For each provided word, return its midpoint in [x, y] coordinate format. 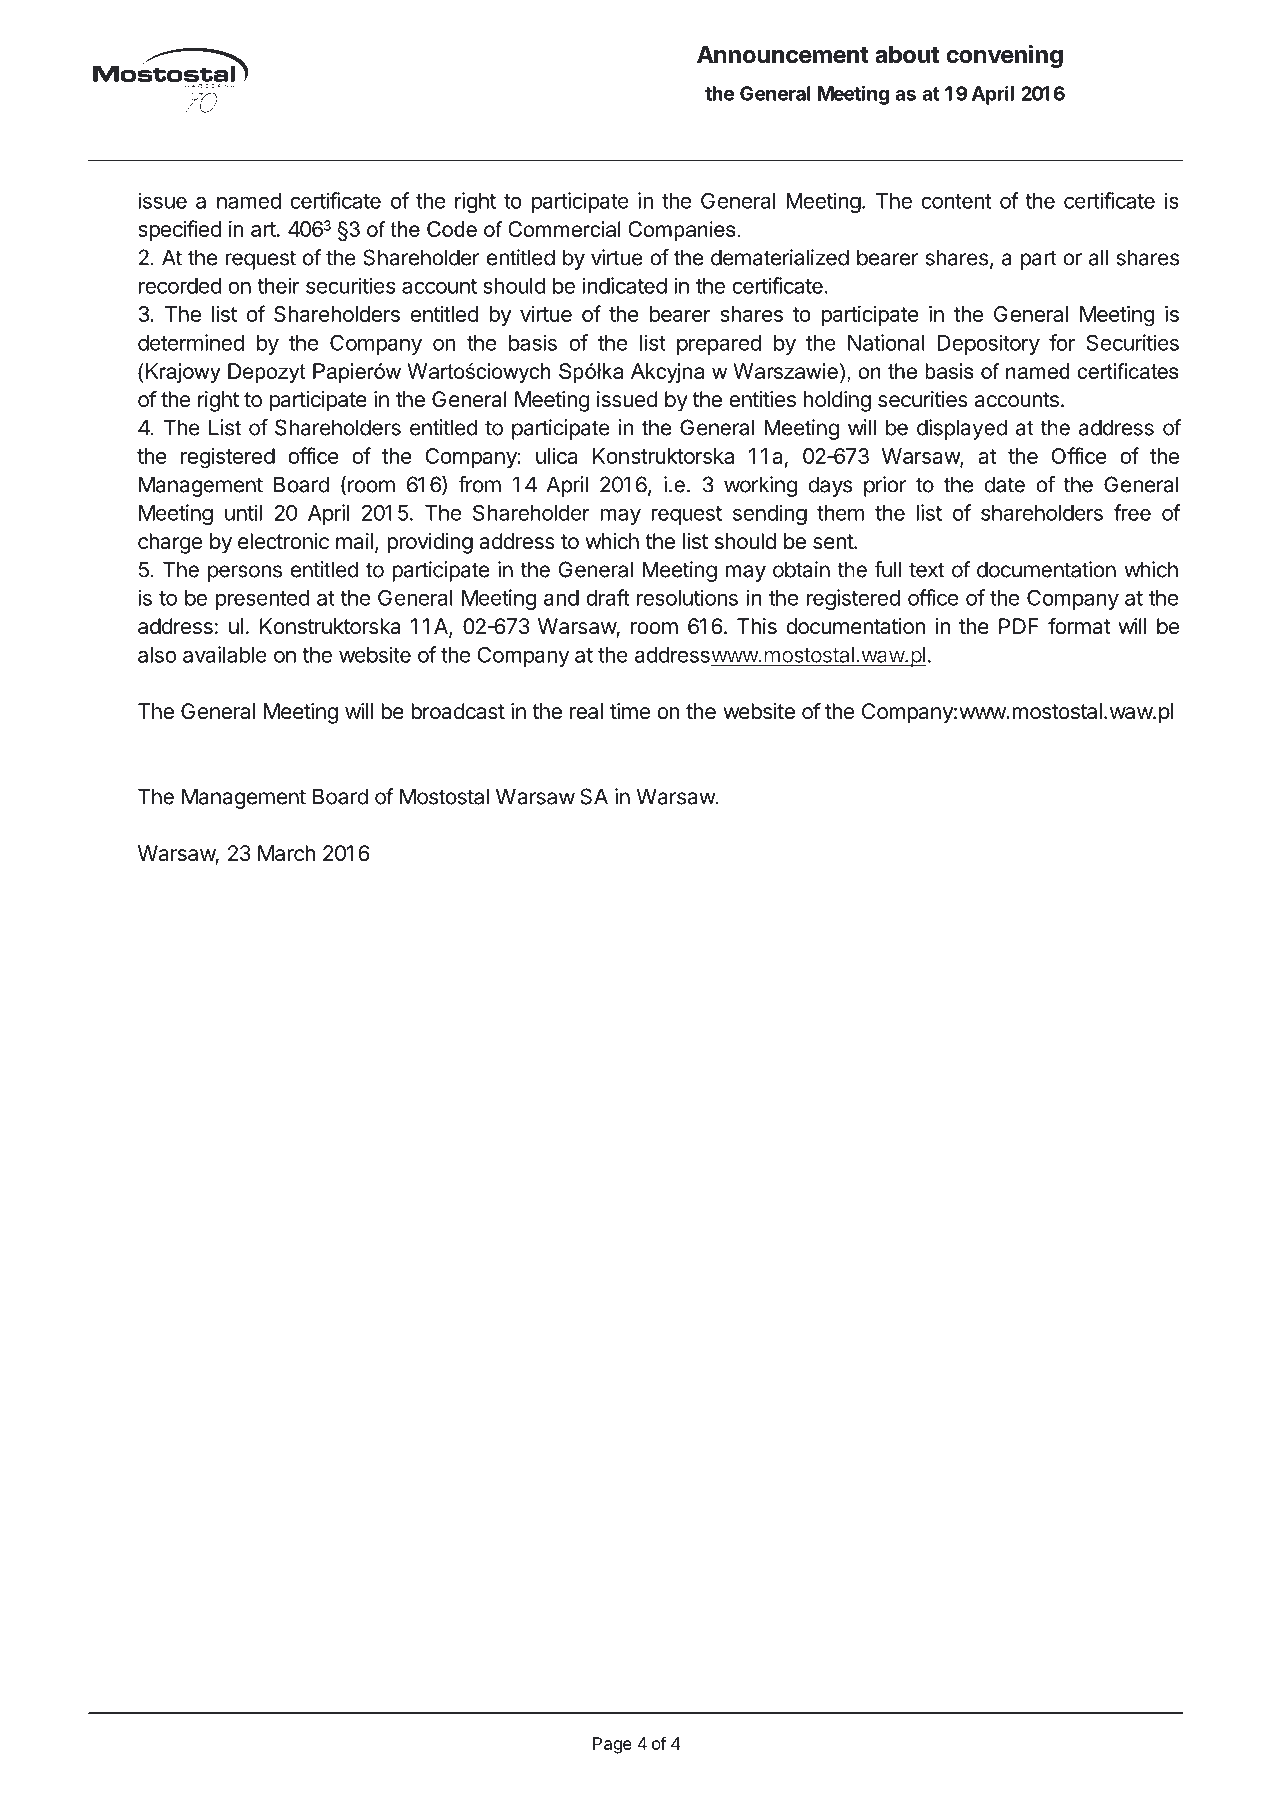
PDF [1019, 626]
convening [1004, 56]
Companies [682, 231]
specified [179, 230]
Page [612, 1745]
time [630, 711]
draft [607, 597]
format [1079, 626]
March [286, 853]
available [225, 654]
